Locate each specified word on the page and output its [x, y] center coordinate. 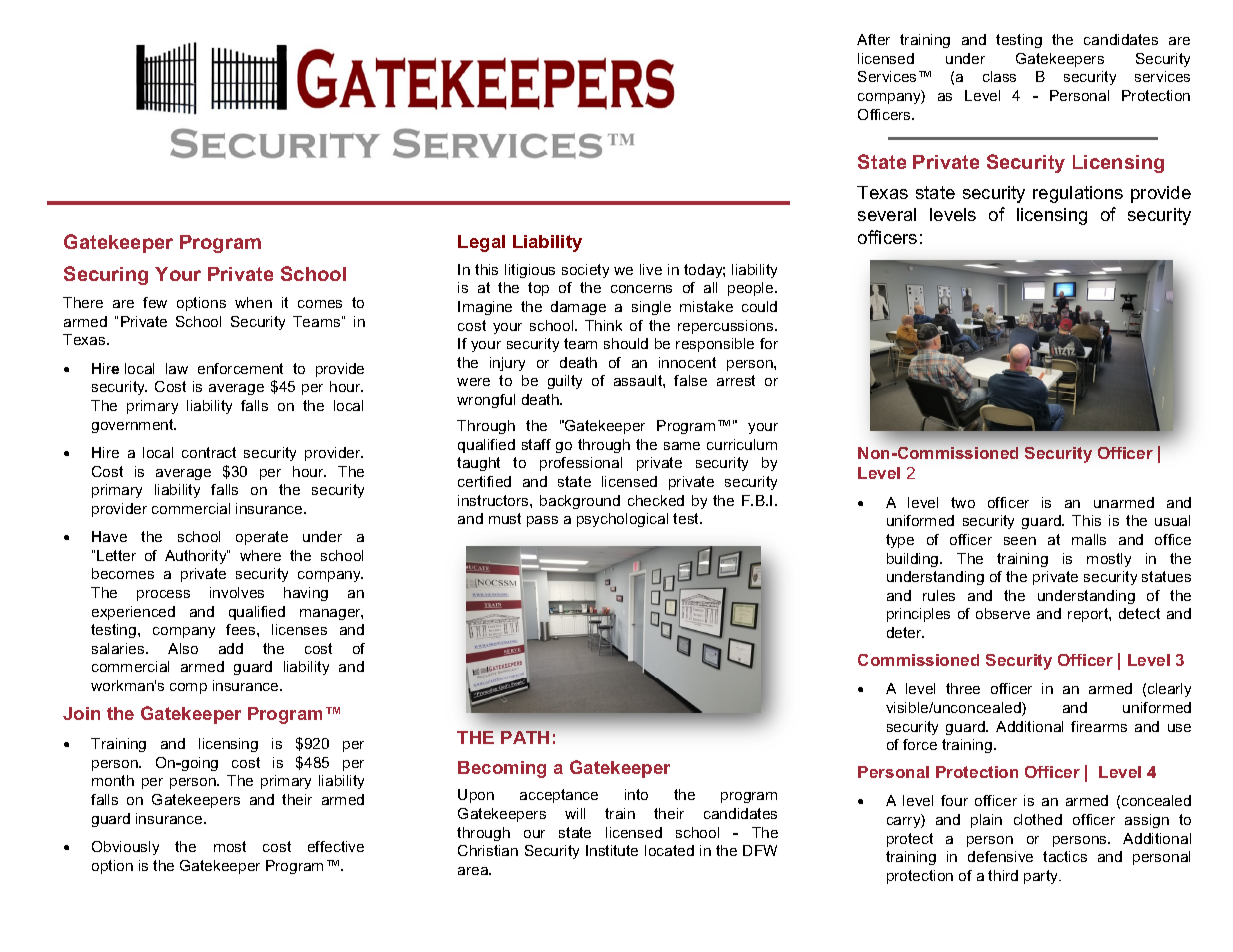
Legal [481, 243]
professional [581, 464]
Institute [612, 850]
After [873, 39]
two [963, 502]
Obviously [125, 848]
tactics [1065, 856]
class [999, 76]
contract [209, 452]
